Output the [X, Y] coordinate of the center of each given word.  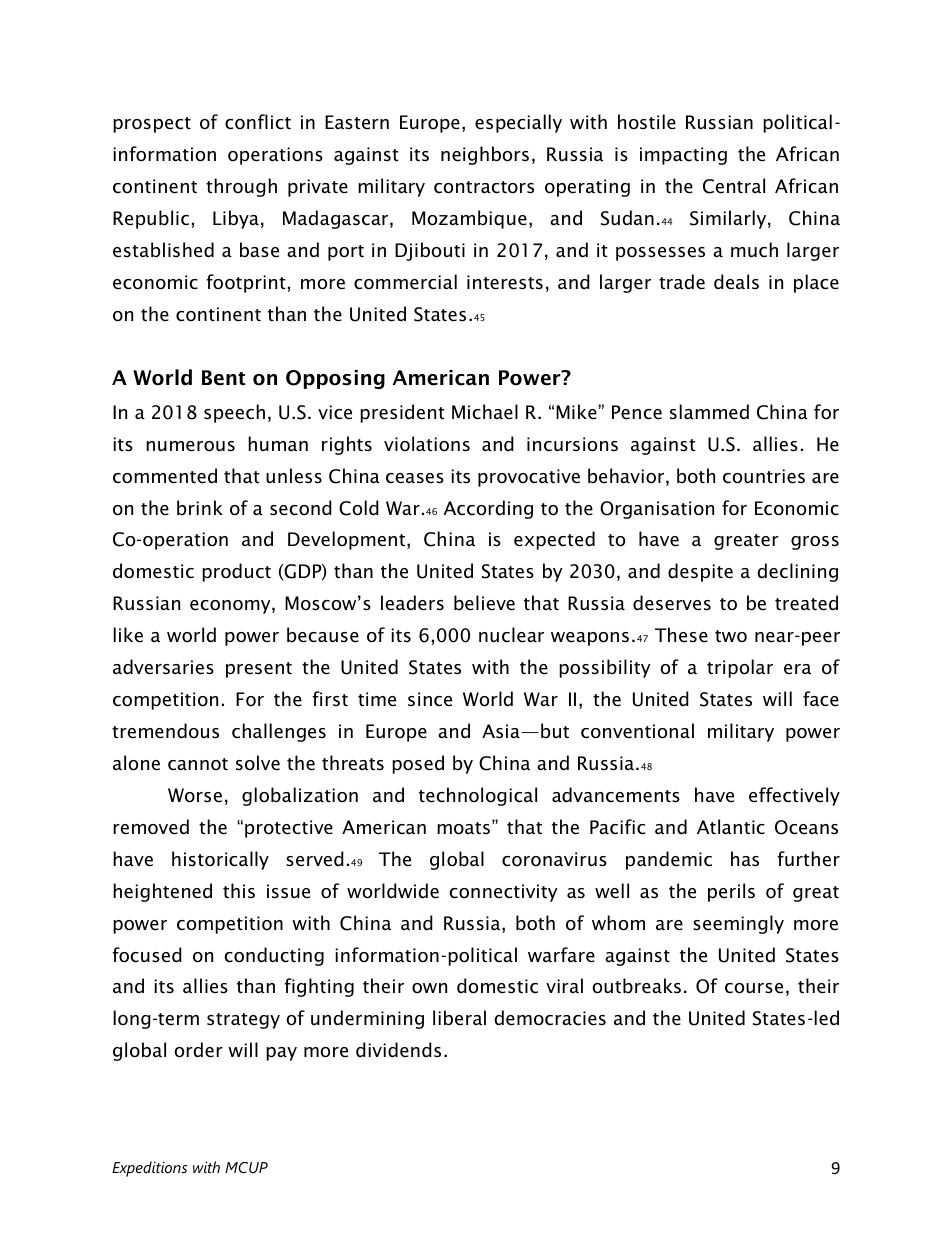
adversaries [163, 667]
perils [731, 892]
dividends [398, 1050]
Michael [485, 412]
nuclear [511, 635]
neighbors [485, 155]
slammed [709, 412]
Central [734, 186]
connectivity [503, 893]
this [239, 891]
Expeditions [149, 1169]
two [731, 636]
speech [234, 413]
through [241, 187]
